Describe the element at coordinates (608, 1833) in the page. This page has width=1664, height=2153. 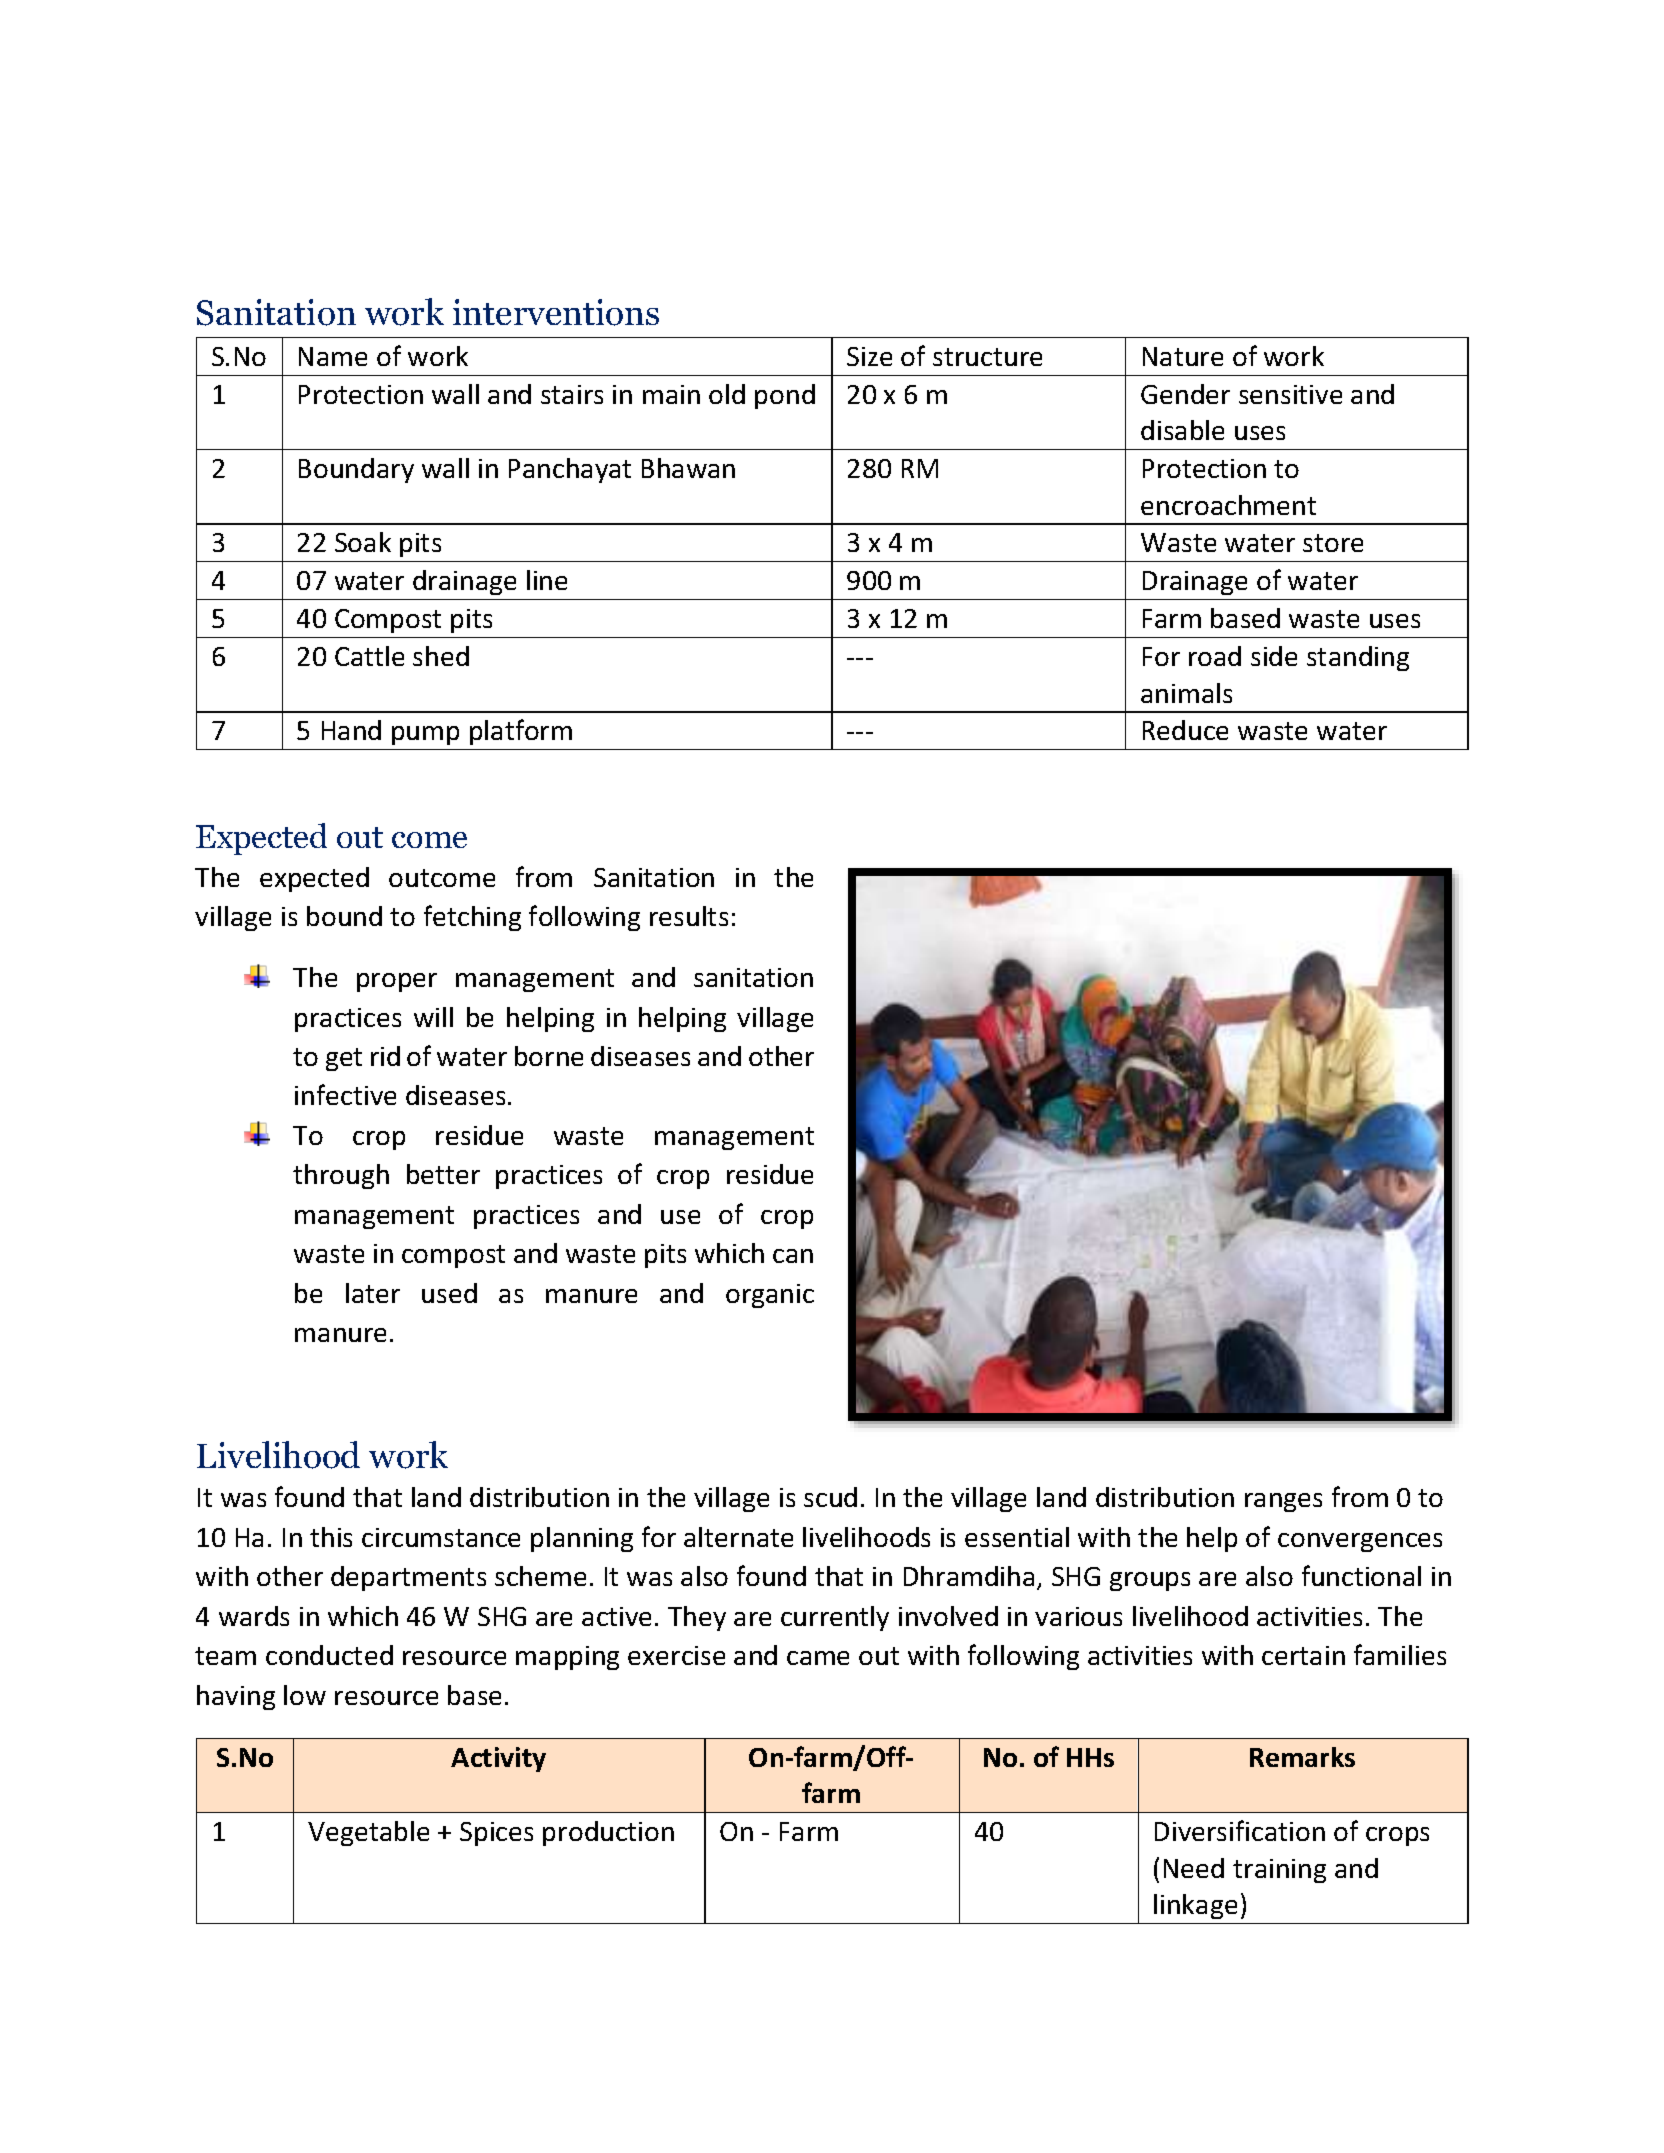
I see `production` at that location.
